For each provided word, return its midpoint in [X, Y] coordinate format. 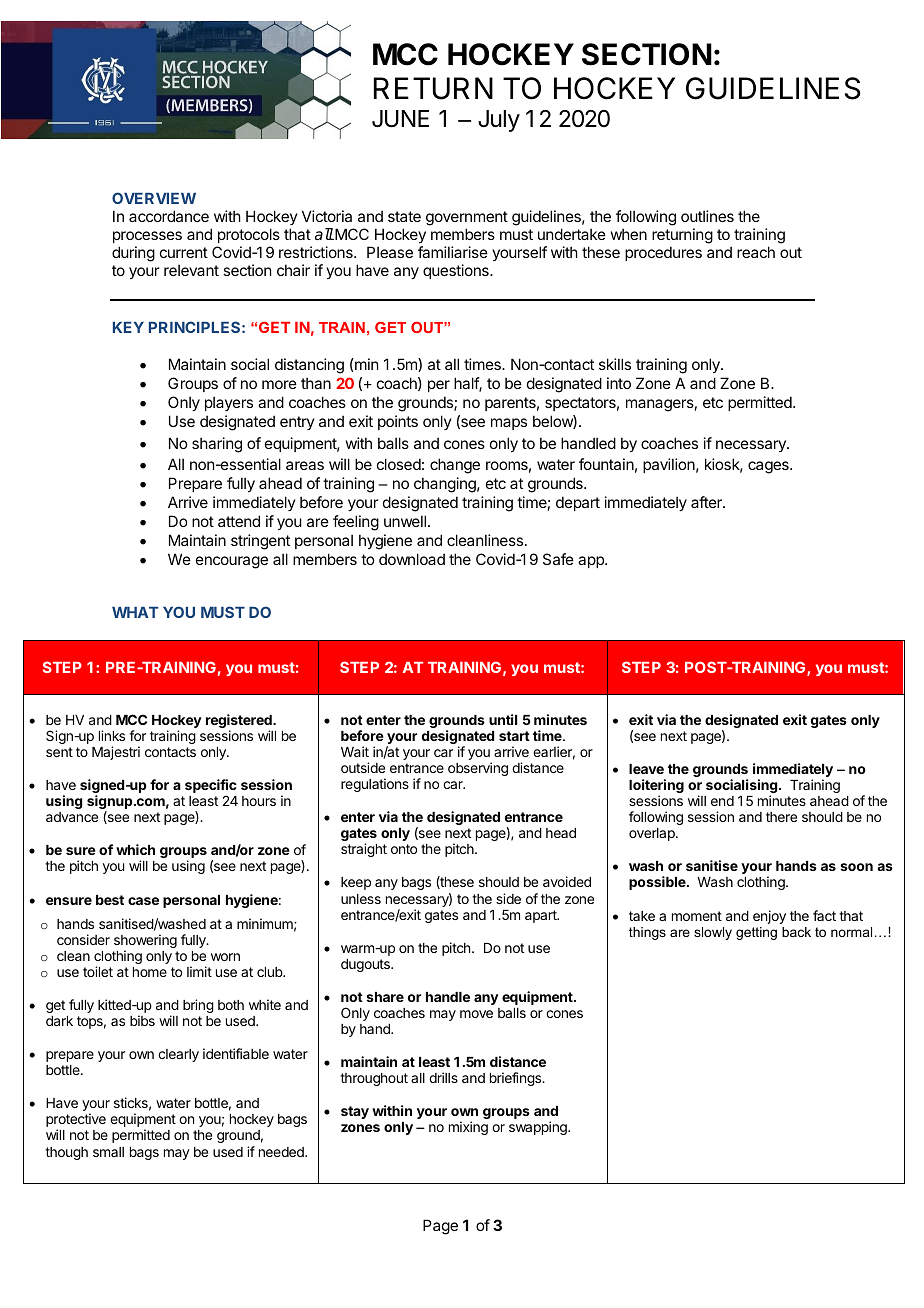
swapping [539, 1128]
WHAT [135, 612]
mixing [468, 1128]
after [707, 502]
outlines [707, 216]
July [499, 121]
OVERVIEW [154, 198]
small [108, 1152]
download [412, 559]
